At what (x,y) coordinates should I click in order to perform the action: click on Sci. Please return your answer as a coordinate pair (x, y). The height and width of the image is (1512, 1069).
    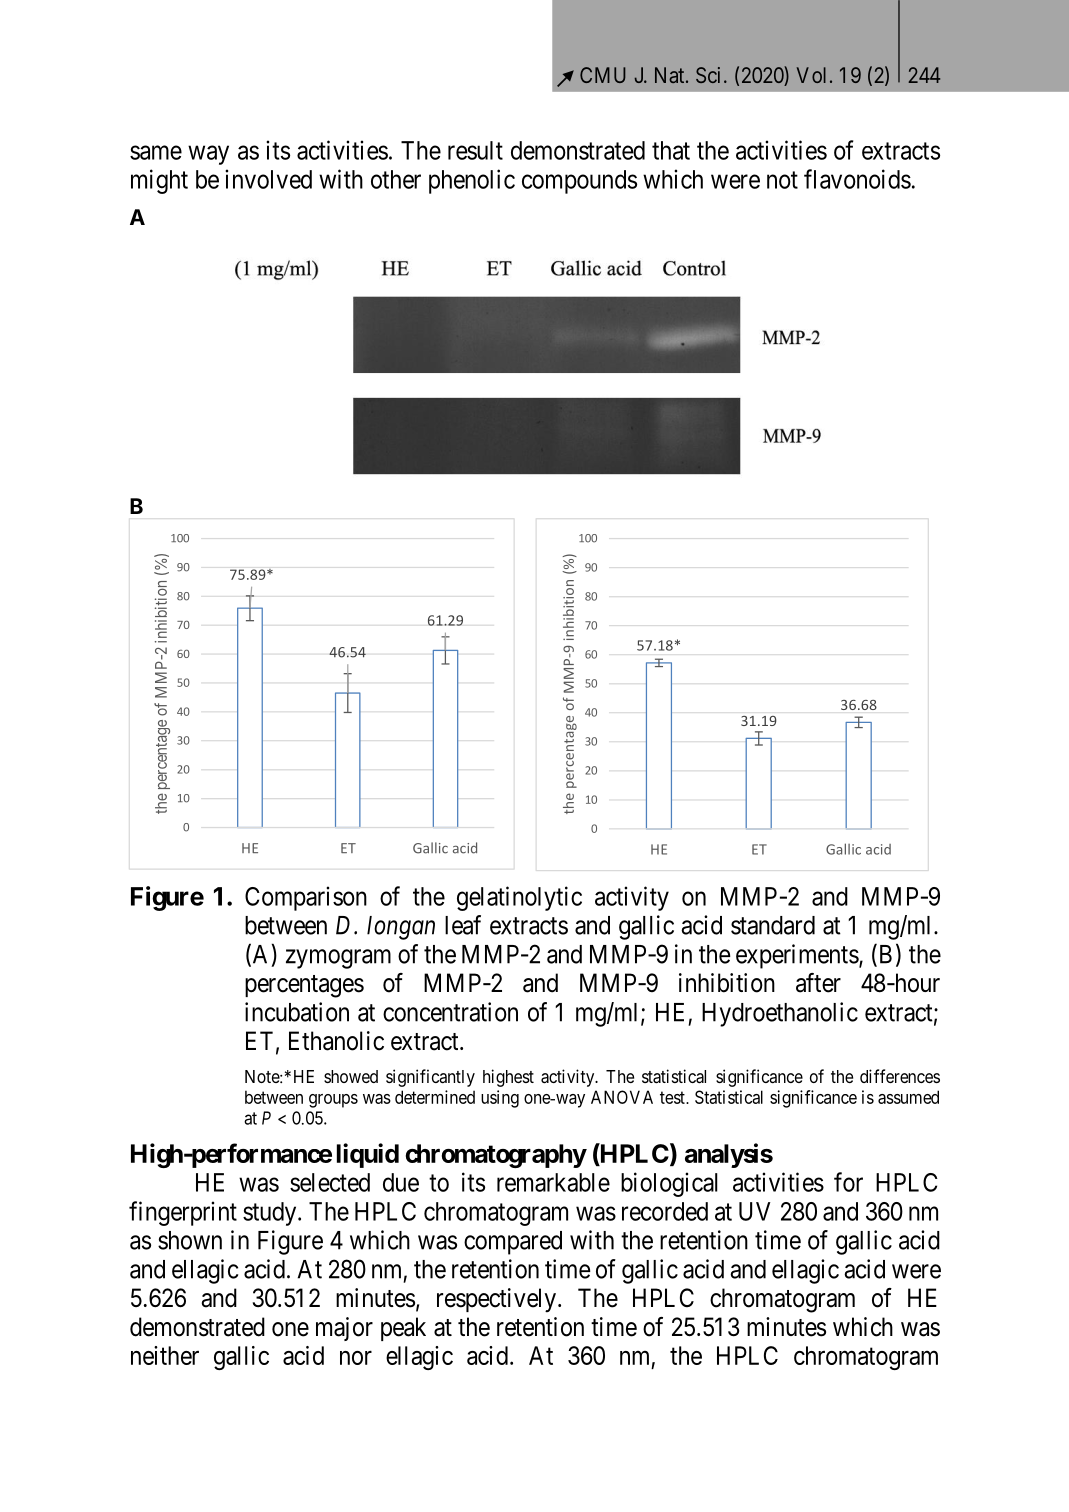
    Looking at the image, I should click on (708, 75).
